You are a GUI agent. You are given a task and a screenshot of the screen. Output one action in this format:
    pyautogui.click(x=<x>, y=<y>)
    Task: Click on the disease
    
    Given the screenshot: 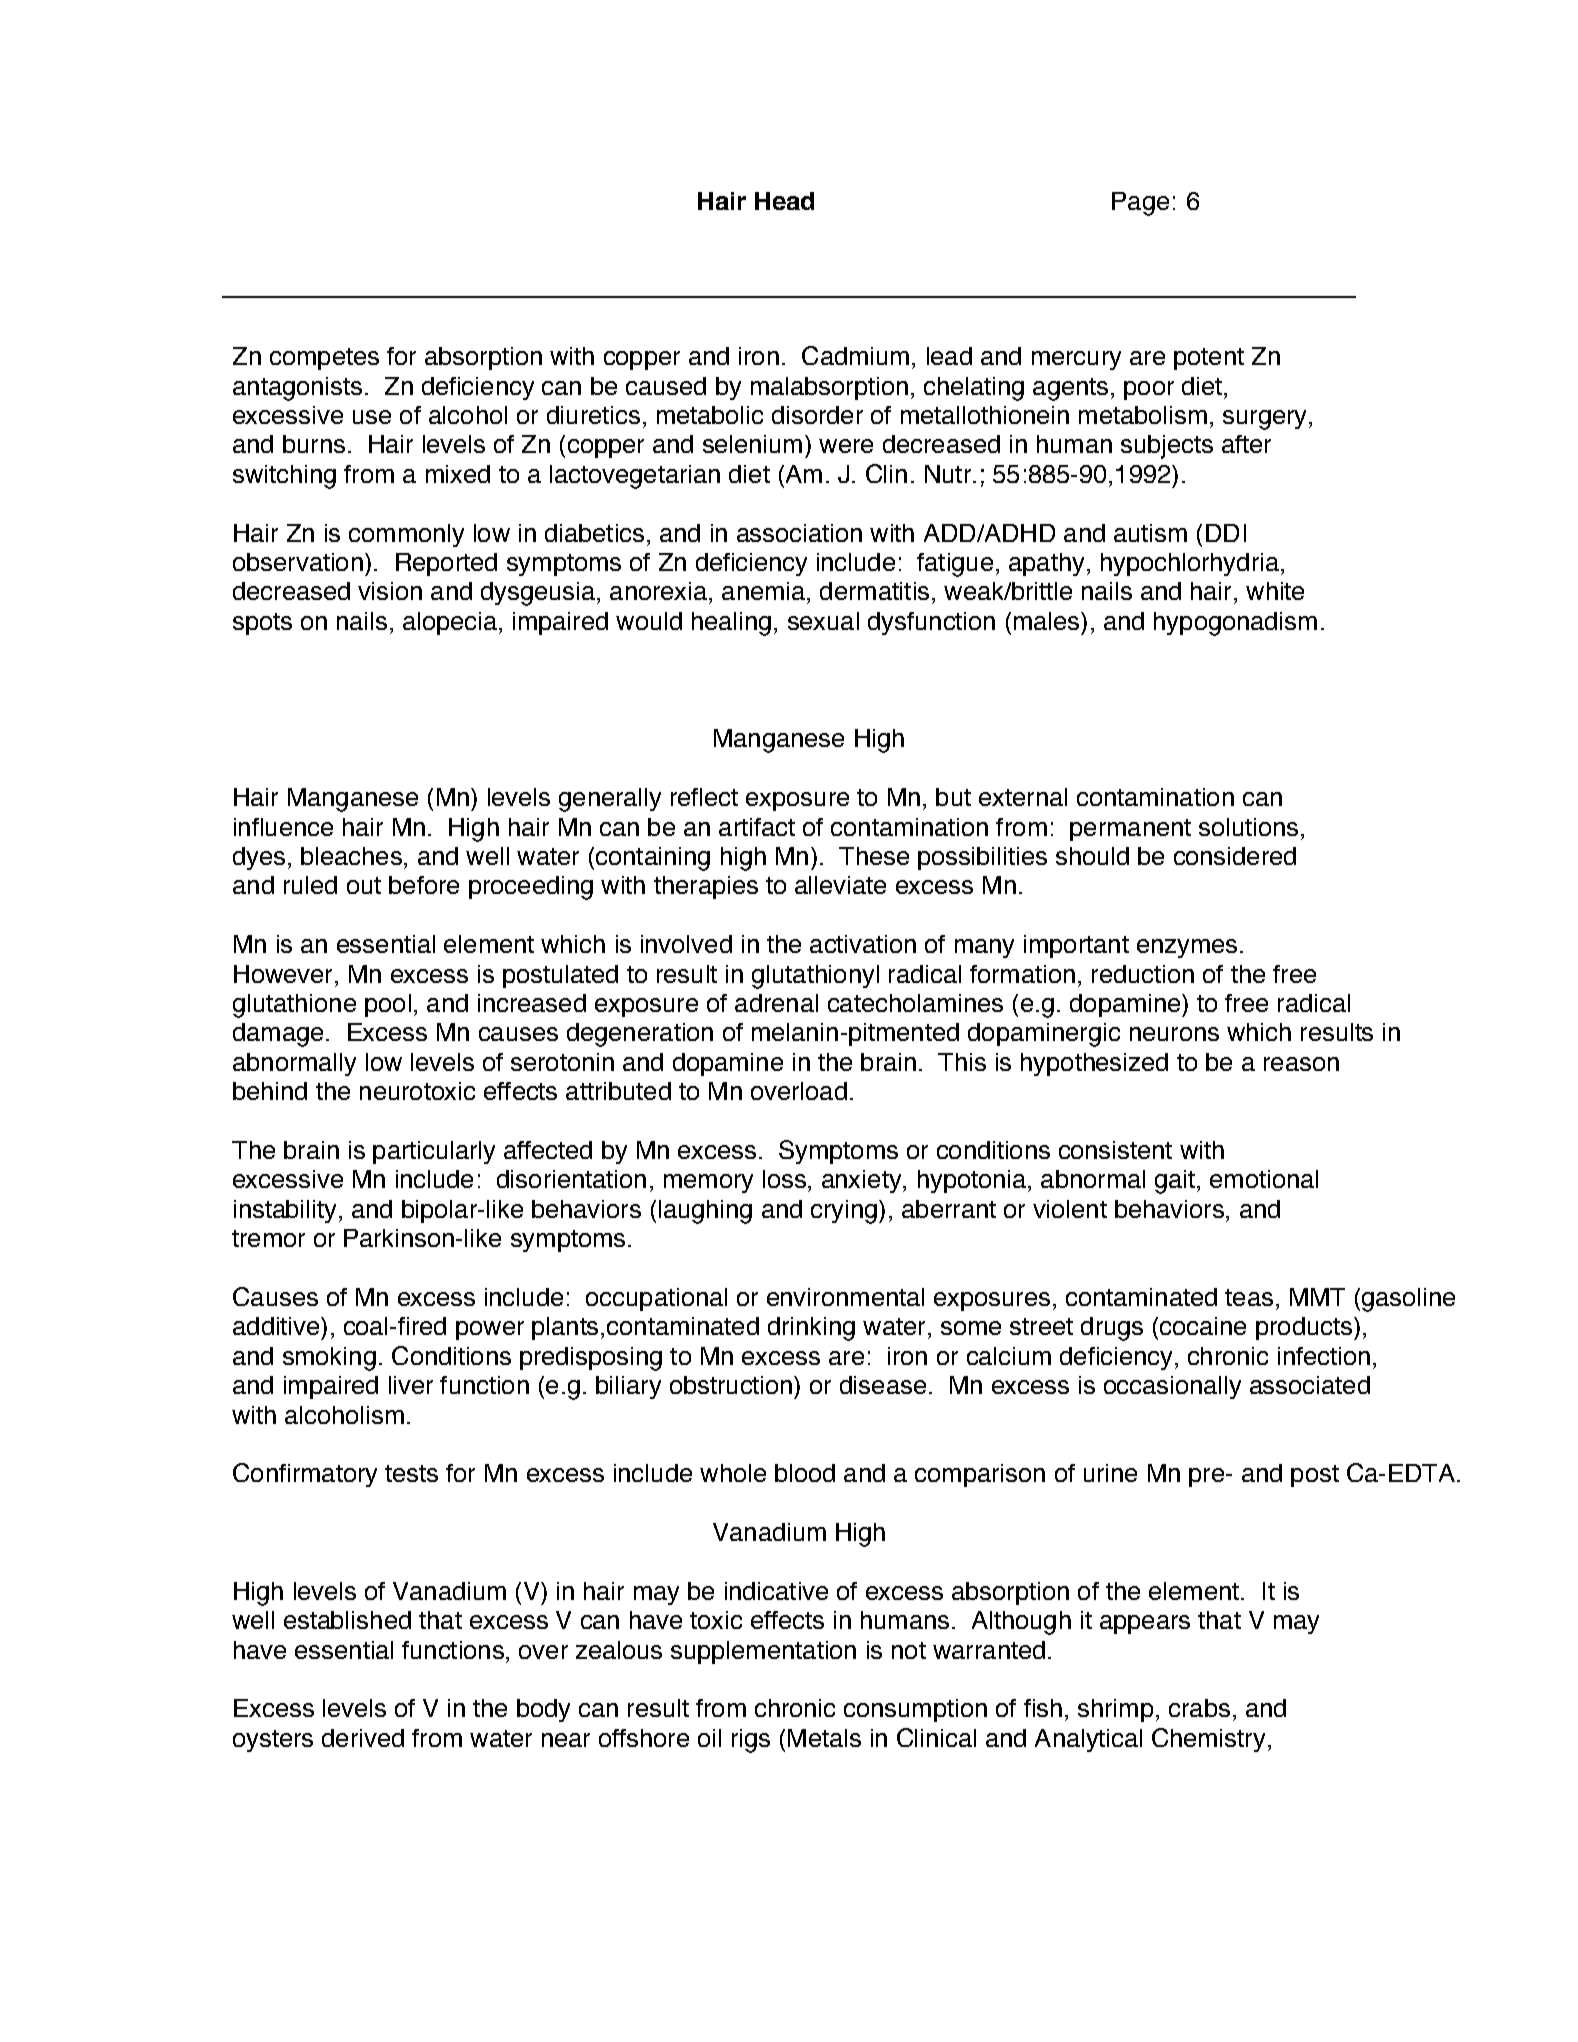 What is the action you would take?
    pyautogui.click(x=883, y=1385)
